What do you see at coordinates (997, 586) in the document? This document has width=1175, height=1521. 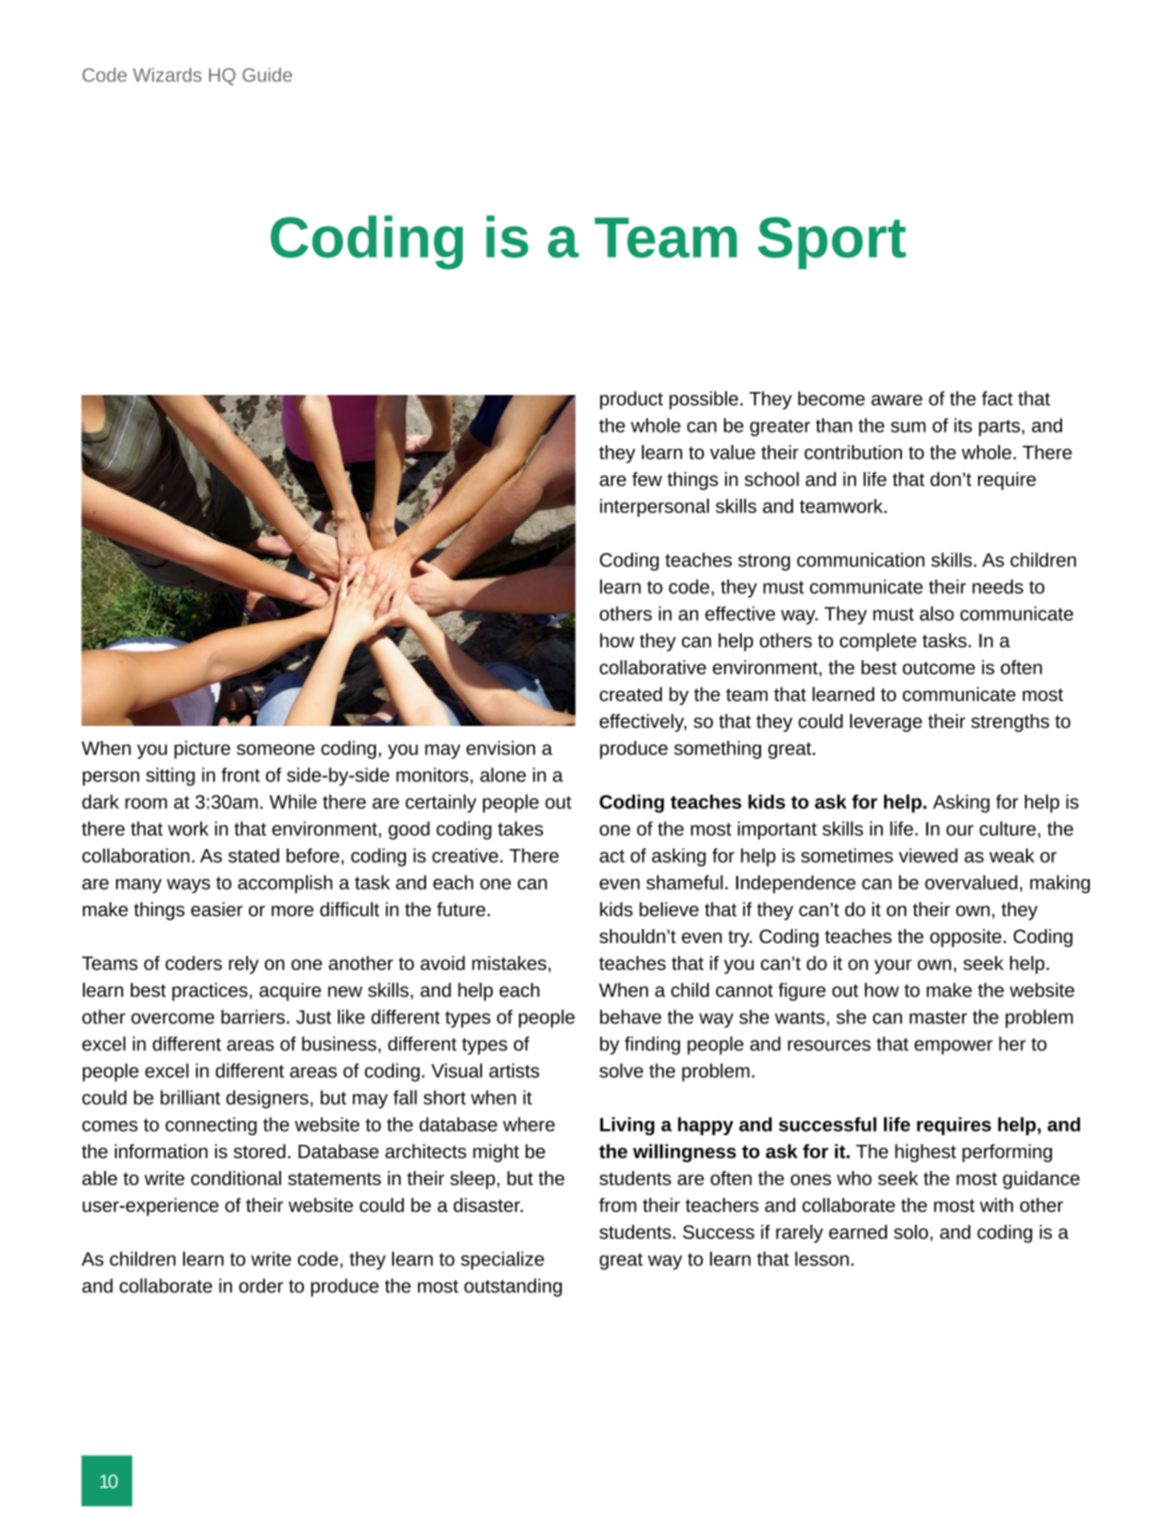 I see `needs` at bounding box center [997, 586].
